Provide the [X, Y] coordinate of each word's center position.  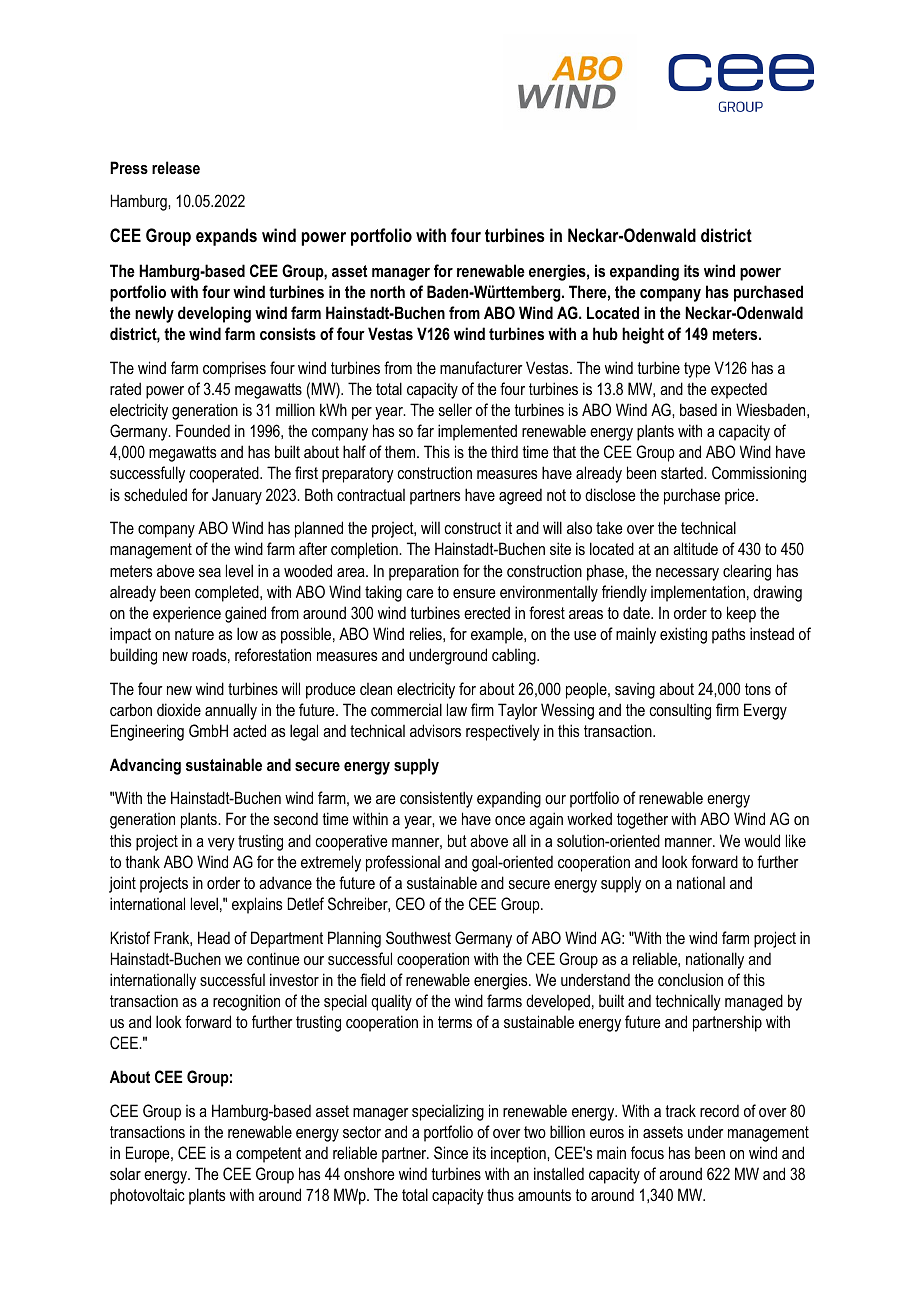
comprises [234, 370]
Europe [149, 1154]
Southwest [418, 937]
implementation [698, 593]
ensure [474, 593]
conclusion [690, 979]
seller [455, 409]
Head [214, 937]
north [387, 291]
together [642, 820]
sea [210, 572]
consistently [436, 799]
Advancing [145, 766]
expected [739, 390]
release [176, 167]
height [643, 335]
